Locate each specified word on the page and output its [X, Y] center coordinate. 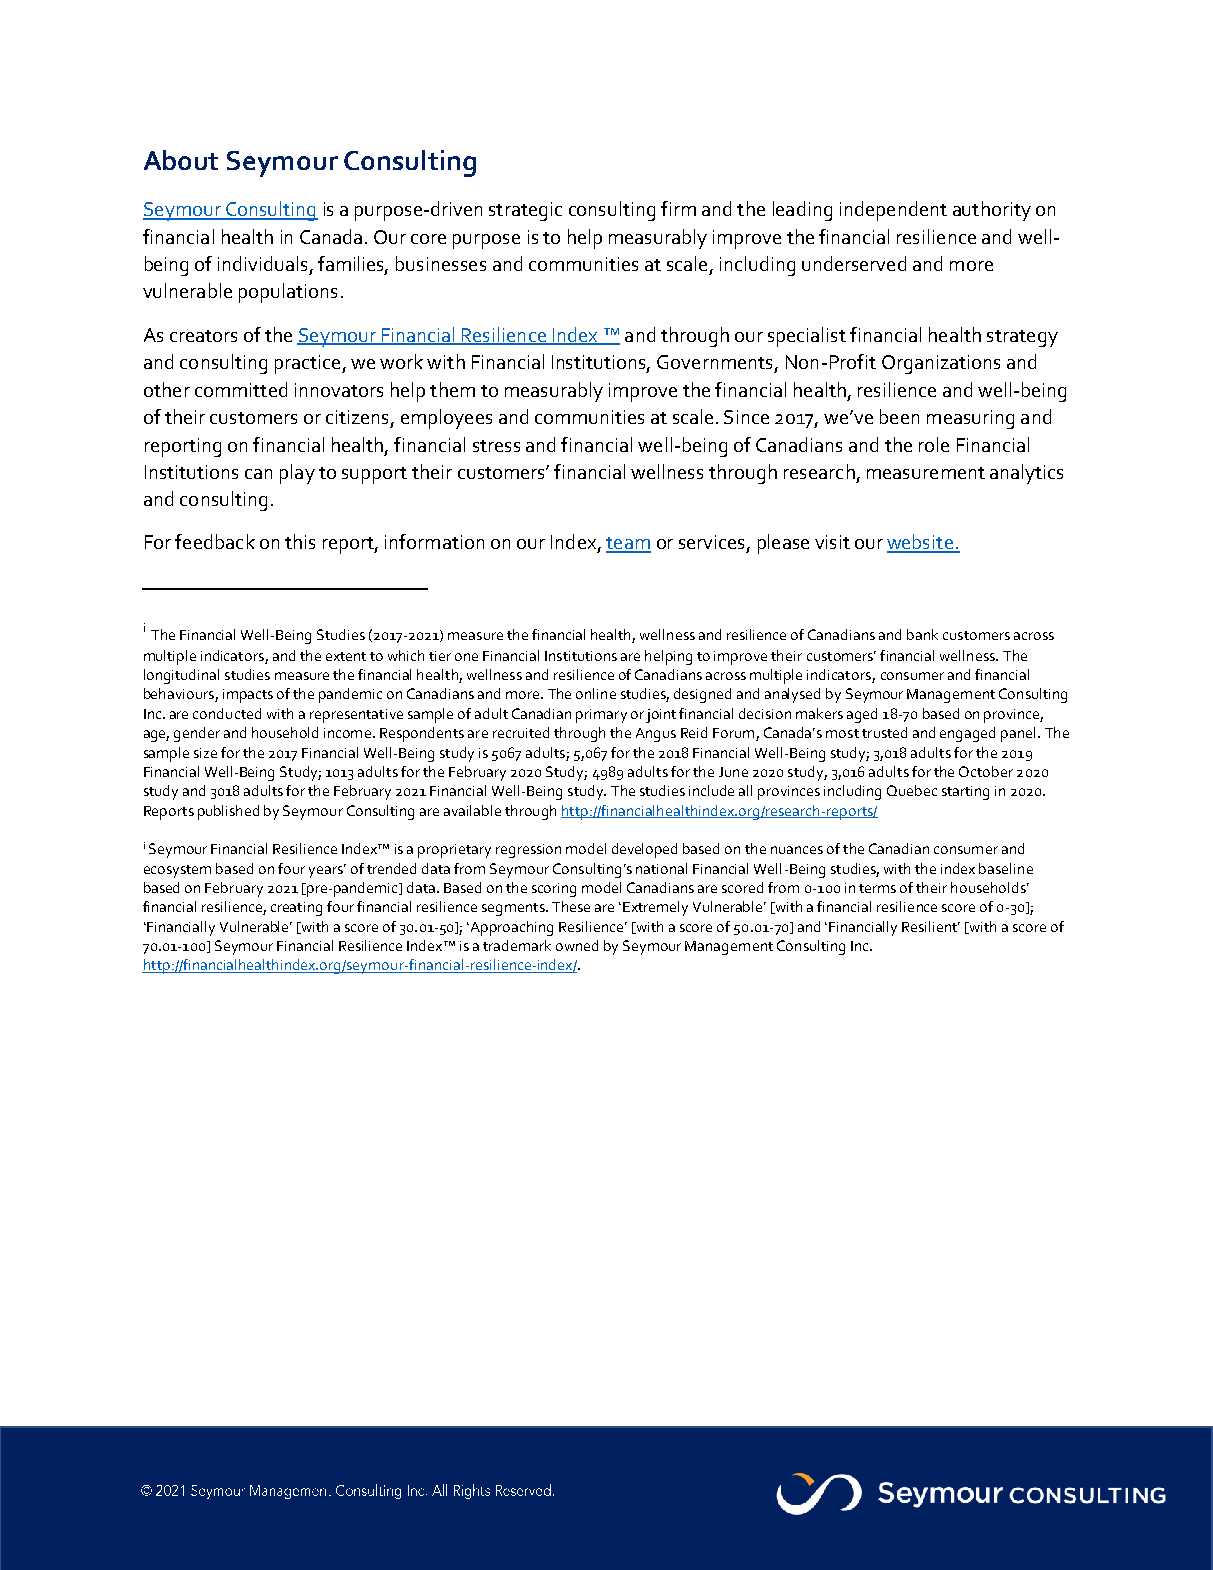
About [181, 160]
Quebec [912, 790]
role [934, 444]
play [297, 474]
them [452, 389]
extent [346, 656]
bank [922, 634]
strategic [525, 211]
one [466, 657]
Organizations [941, 364]
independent [893, 211]
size [205, 753]
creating [296, 909]
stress [496, 446]
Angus [656, 735]
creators [203, 336]
